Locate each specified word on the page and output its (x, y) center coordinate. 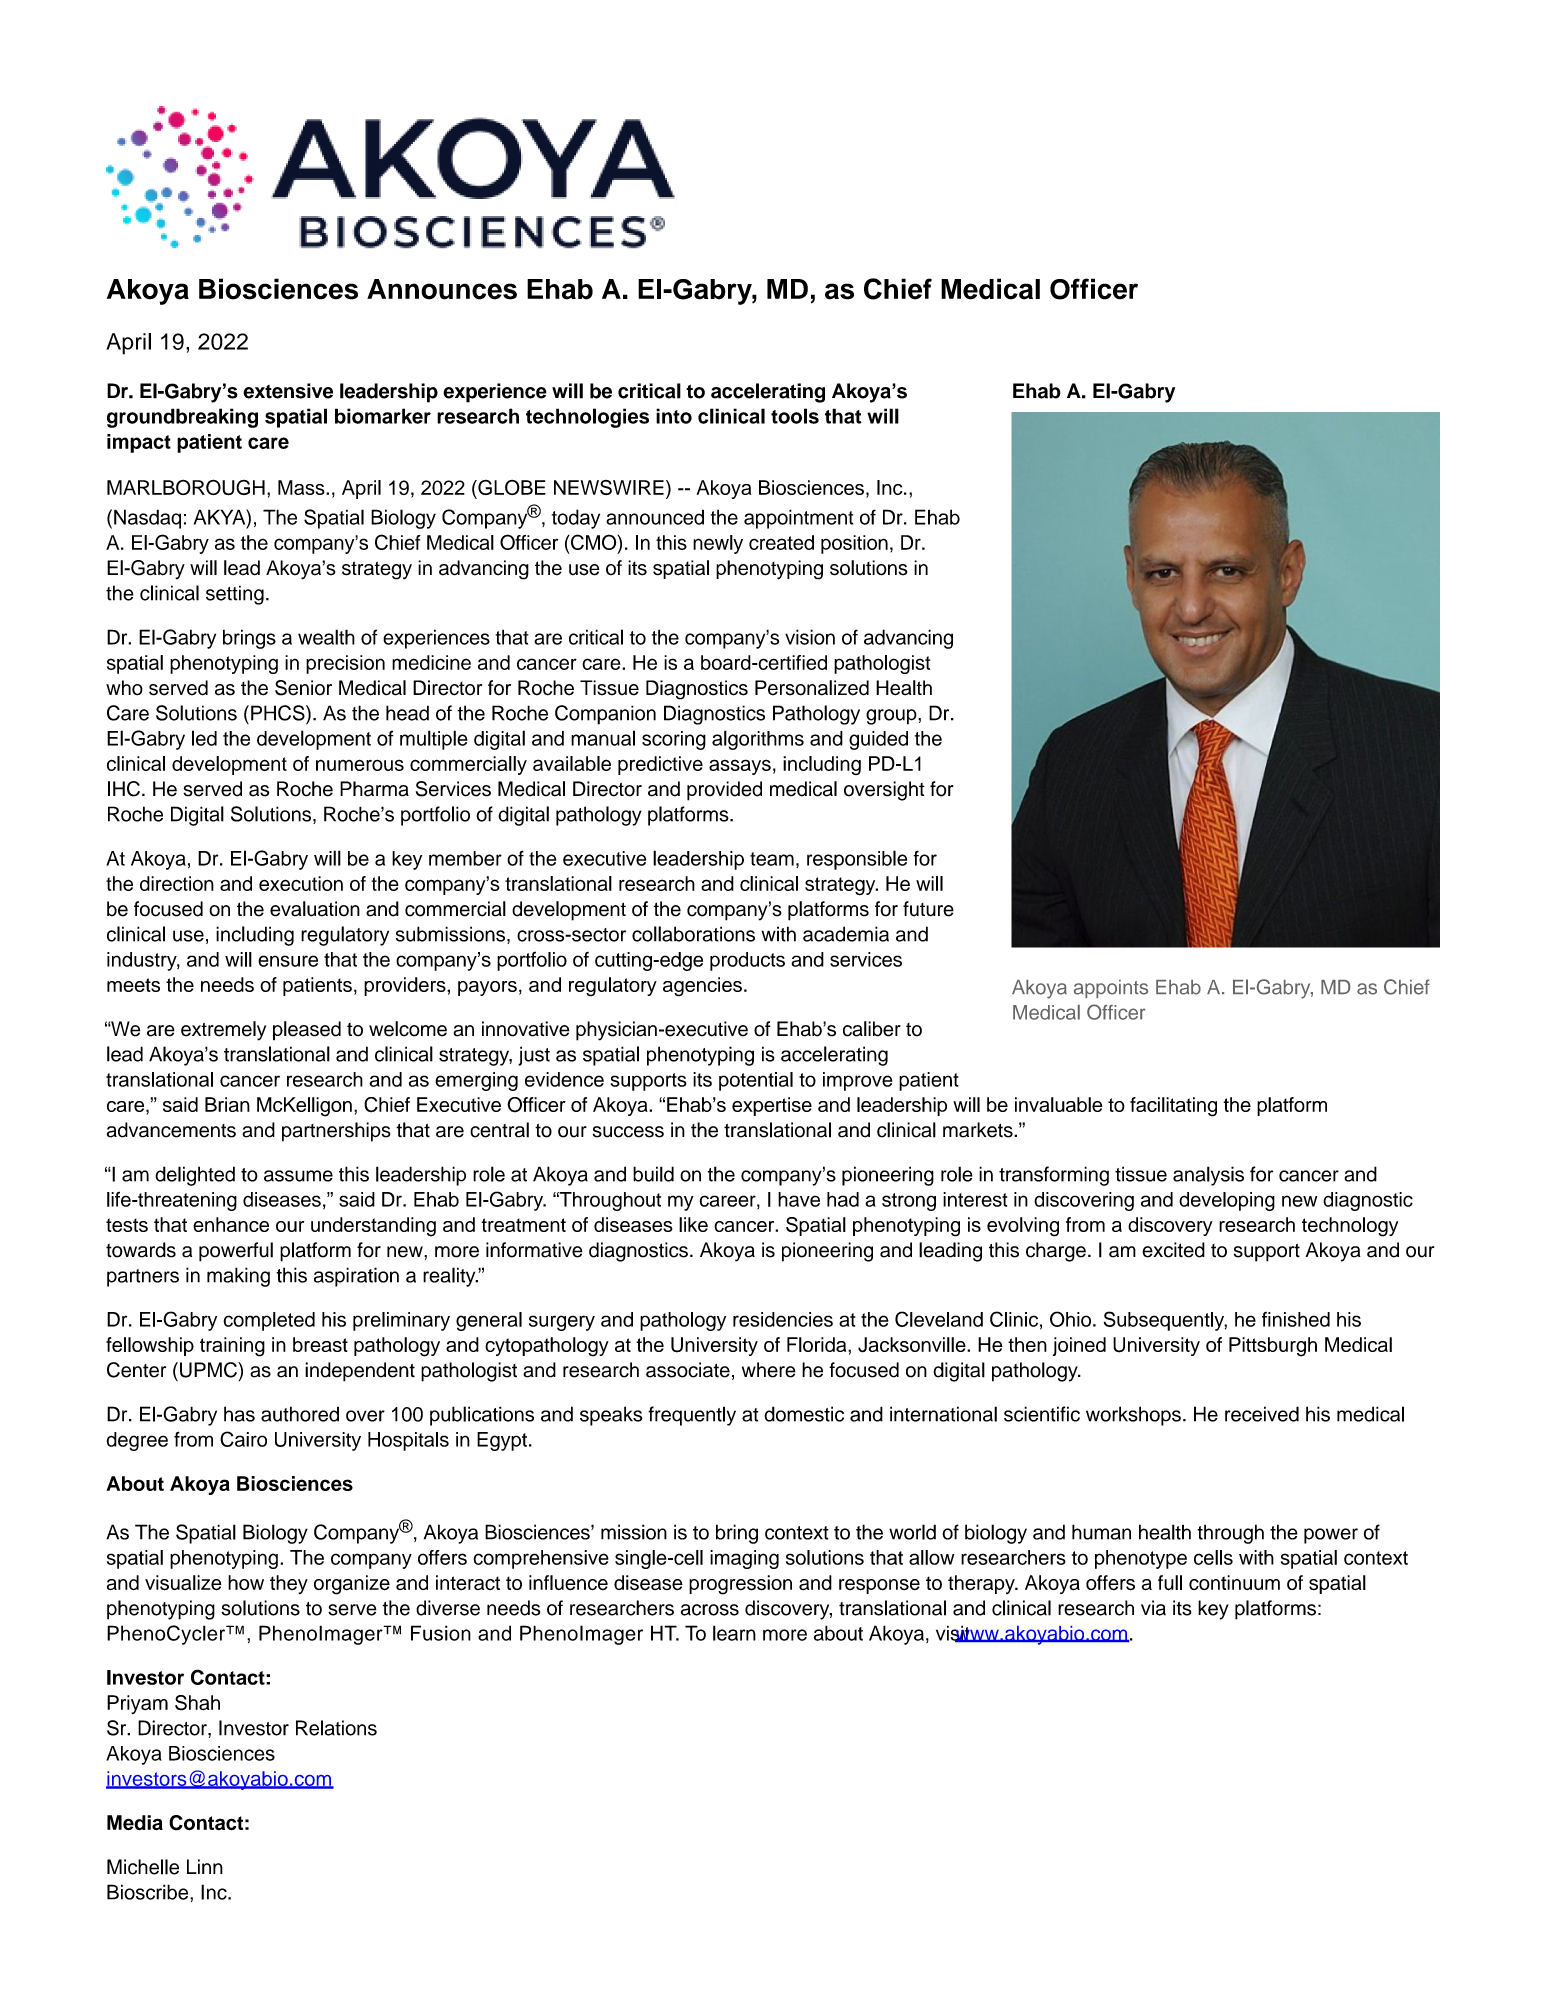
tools (795, 416)
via (1153, 1608)
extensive (288, 391)
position (854, 544)
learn (734, 1633)
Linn (205, 1866)
